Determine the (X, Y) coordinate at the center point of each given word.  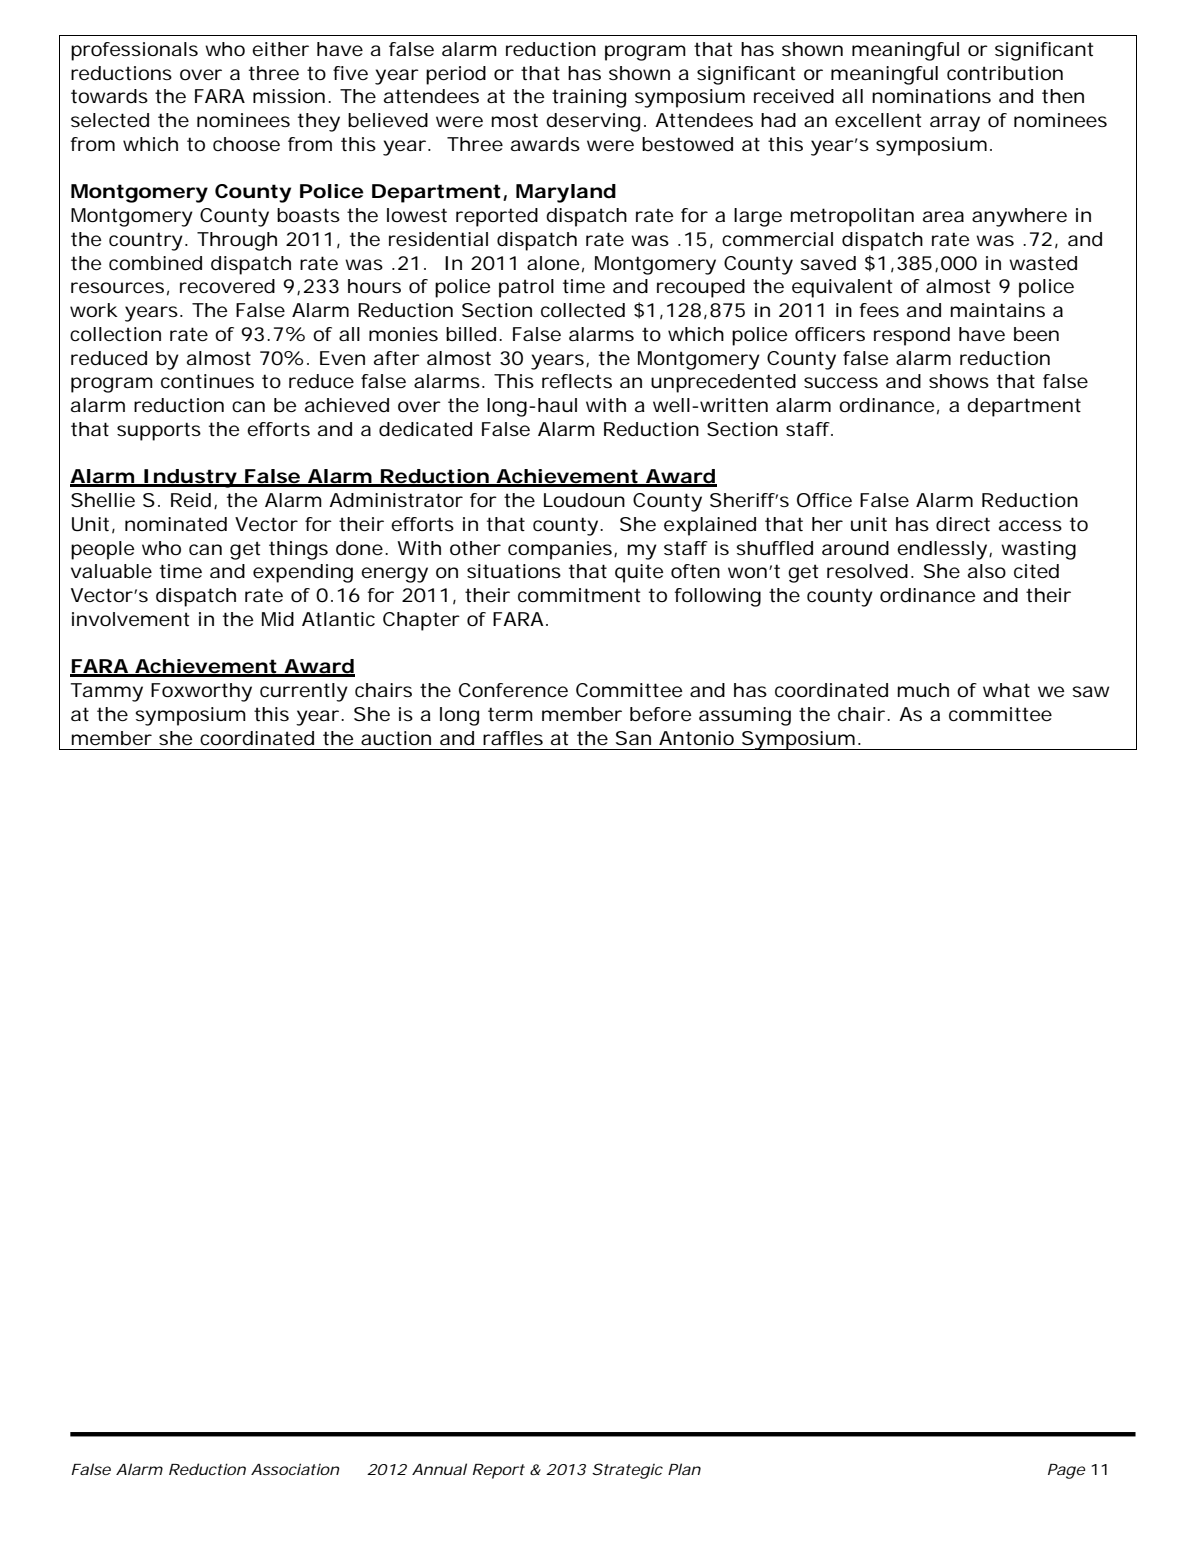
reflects (577, 381)
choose (246, 144)
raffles (513, 738)
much (923, 690)
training (589, 98)
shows (959, 381)
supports (159, 431)
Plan (684, 1469)
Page (1066, 1471)
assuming (745, 716)
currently (304, 692)
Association (295, 1469)
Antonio (696, 738)
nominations (931, 96)
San (633, 738)
